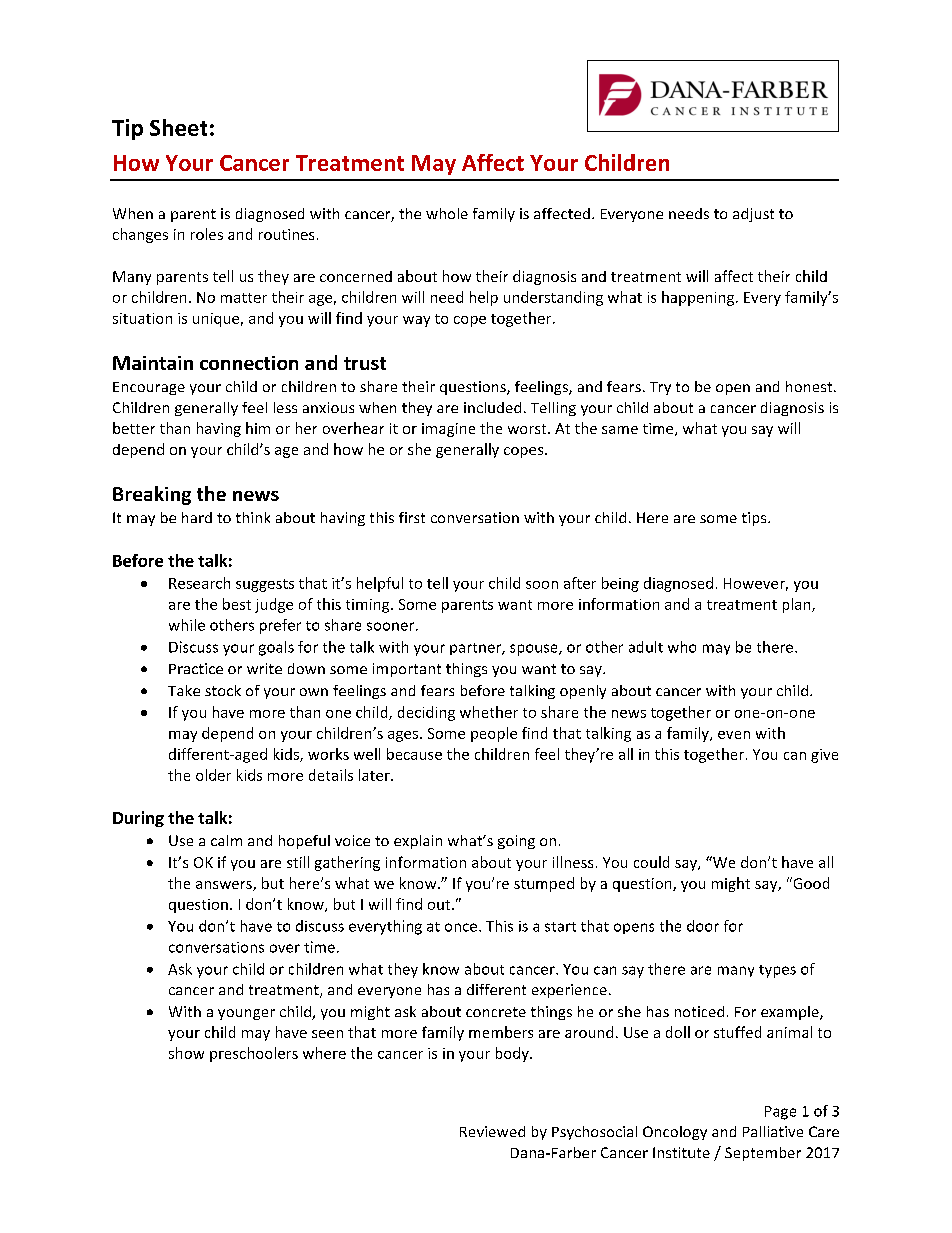 The image size is (952, 1233). What do you see at coordinates (448, 430) in the screenshot?
I see `imagine` at bounding box center [448, 430].
